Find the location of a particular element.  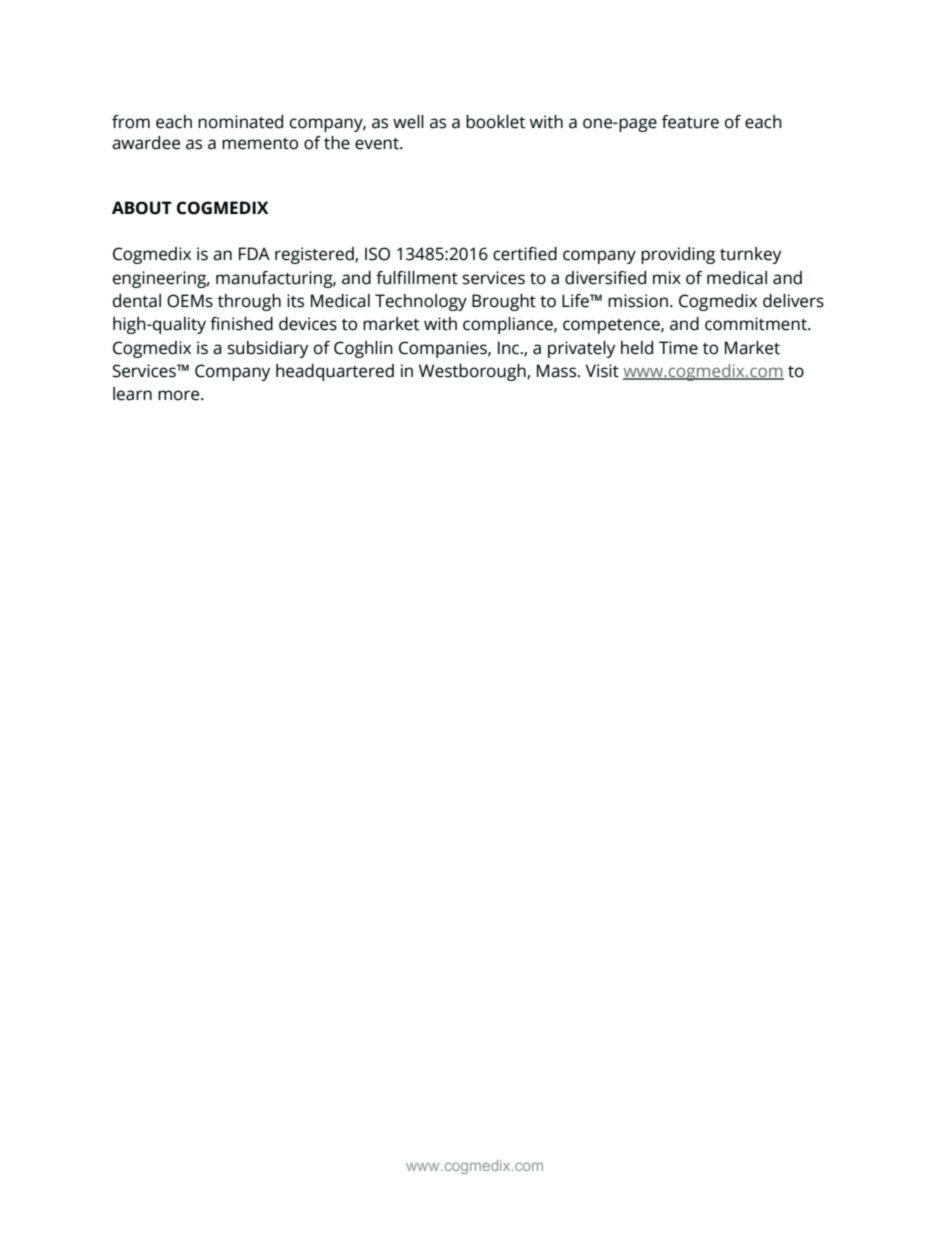

providing is located at coordinates (678, 255).
